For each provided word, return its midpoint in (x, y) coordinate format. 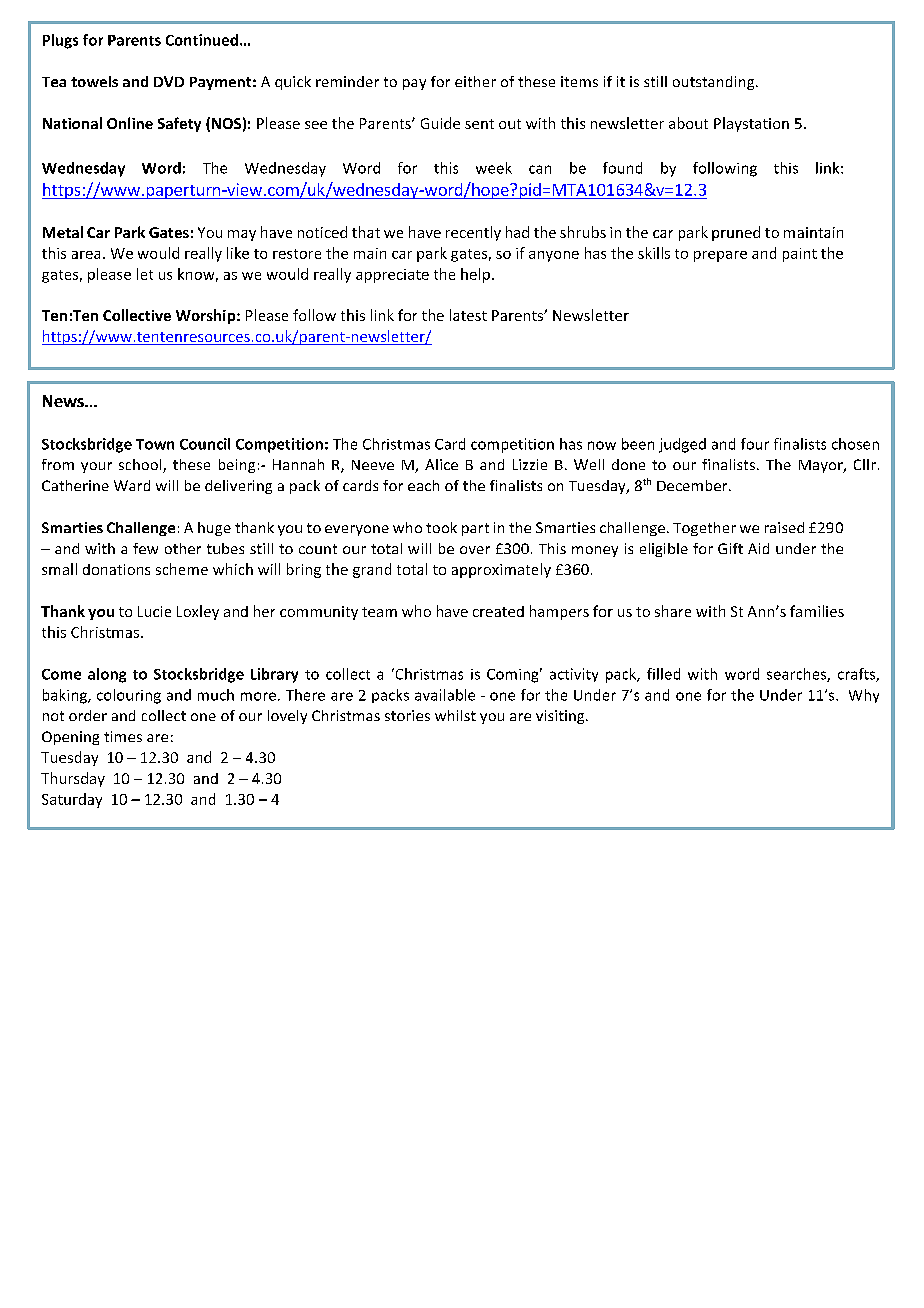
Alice (441, 464)
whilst (455, 715)
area (86, 255)
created (498, 611)
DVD (169, 81)
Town (155, 444)
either (475, 81)
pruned (736, 233)
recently (473, 233)
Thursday (73, 779)
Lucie (154, 611)
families (817, 611)
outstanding (715, 83)
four (755, 444)
